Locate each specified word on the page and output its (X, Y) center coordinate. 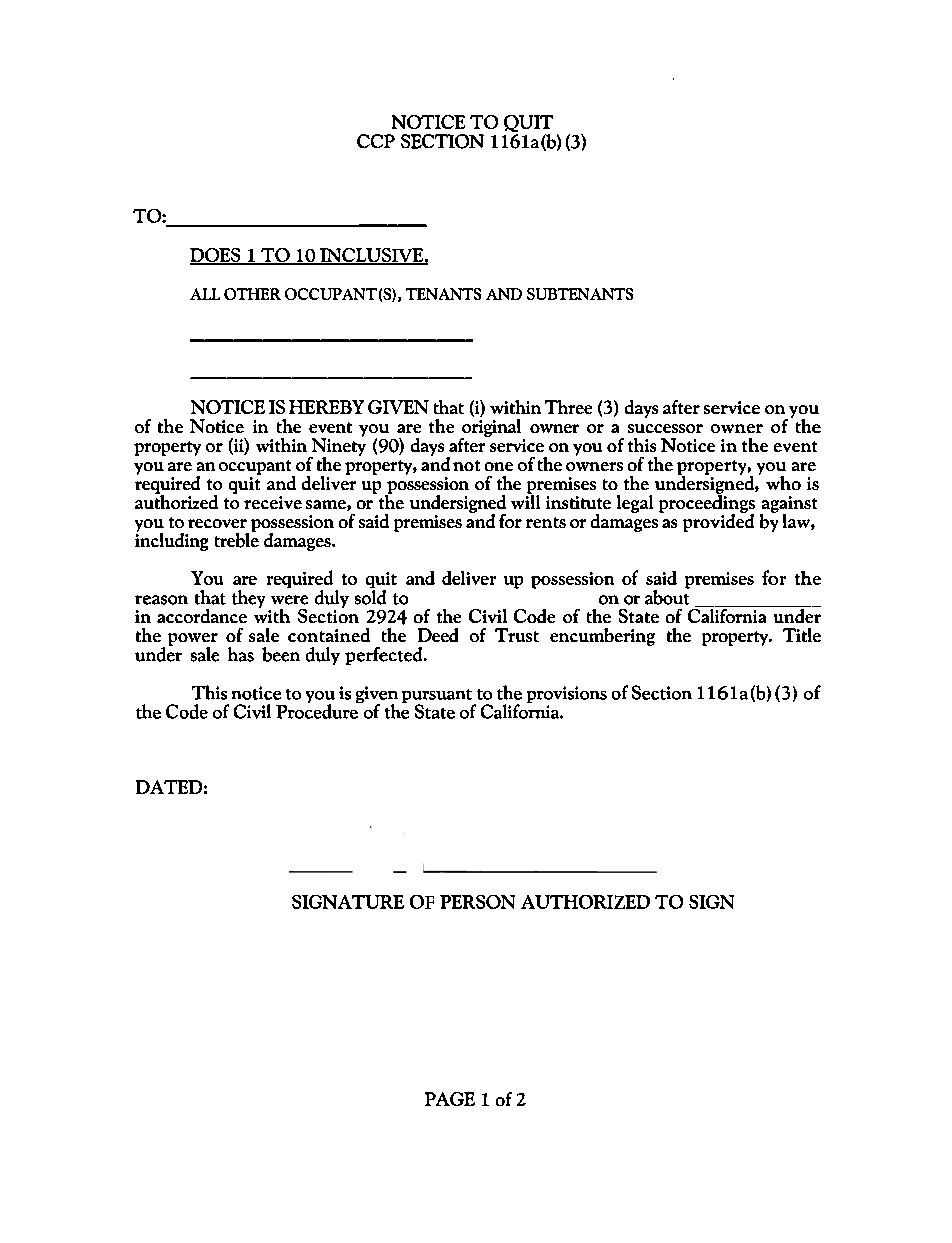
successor (665, 428)
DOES (216, 256)
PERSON (477, 902)
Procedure (318, 710)
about (667, 596)
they (248, 599)
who (783, 483)
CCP (376, 141)
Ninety (337, 446)
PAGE (450, 1099)
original (491, 427)
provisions (567, 696)
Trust (517, 635)
